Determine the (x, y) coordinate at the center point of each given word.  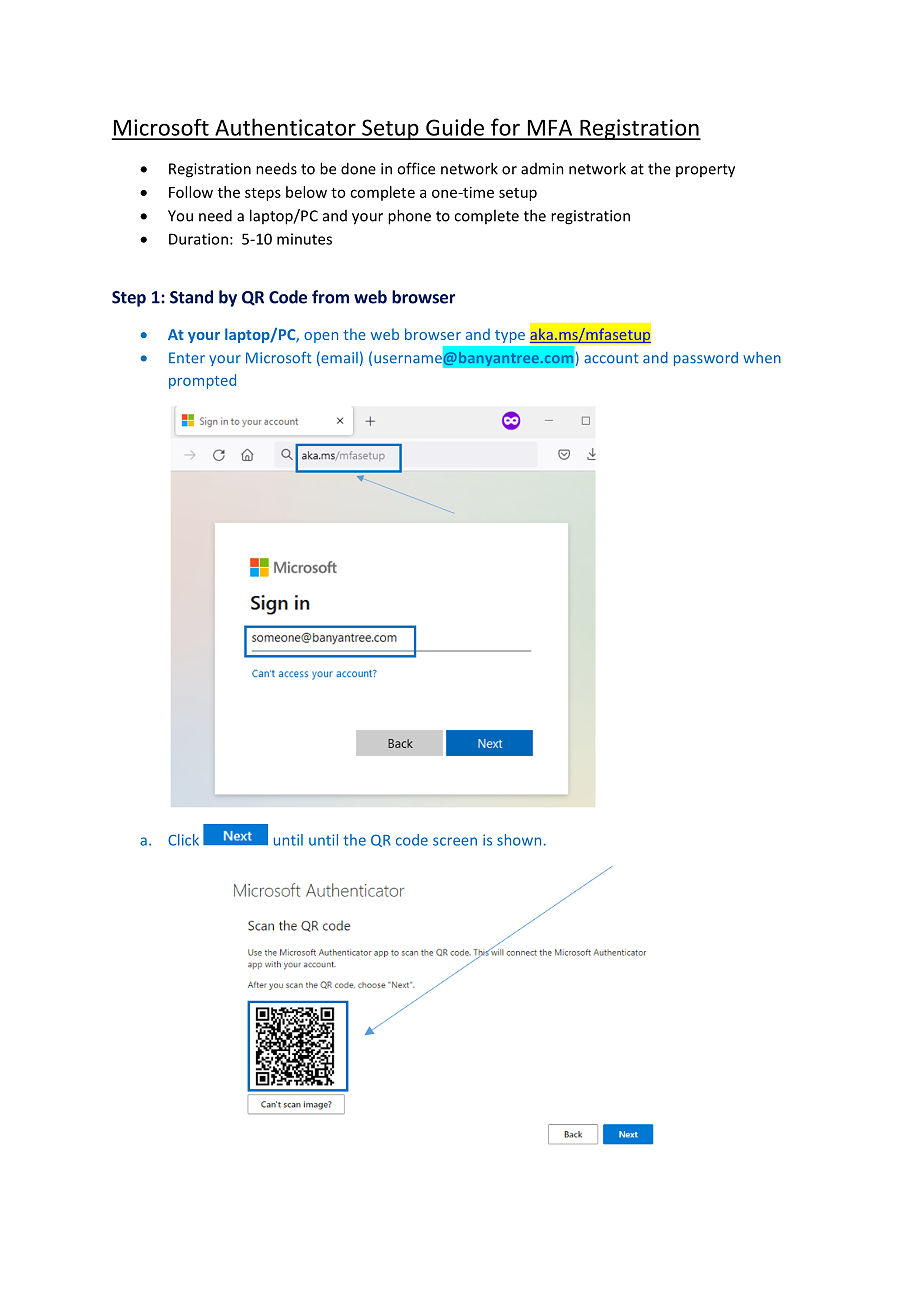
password (706, 359)
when (762, 358)
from (330, 297)
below (306, 192)
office (416, 168)
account (611, 358)
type (510, 336)
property (705, 171)
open (321, 337)
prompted (202, 381)
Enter (187, 358)
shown (519, 840)
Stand (191, 297)
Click (183, 840)
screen (455, 841)
